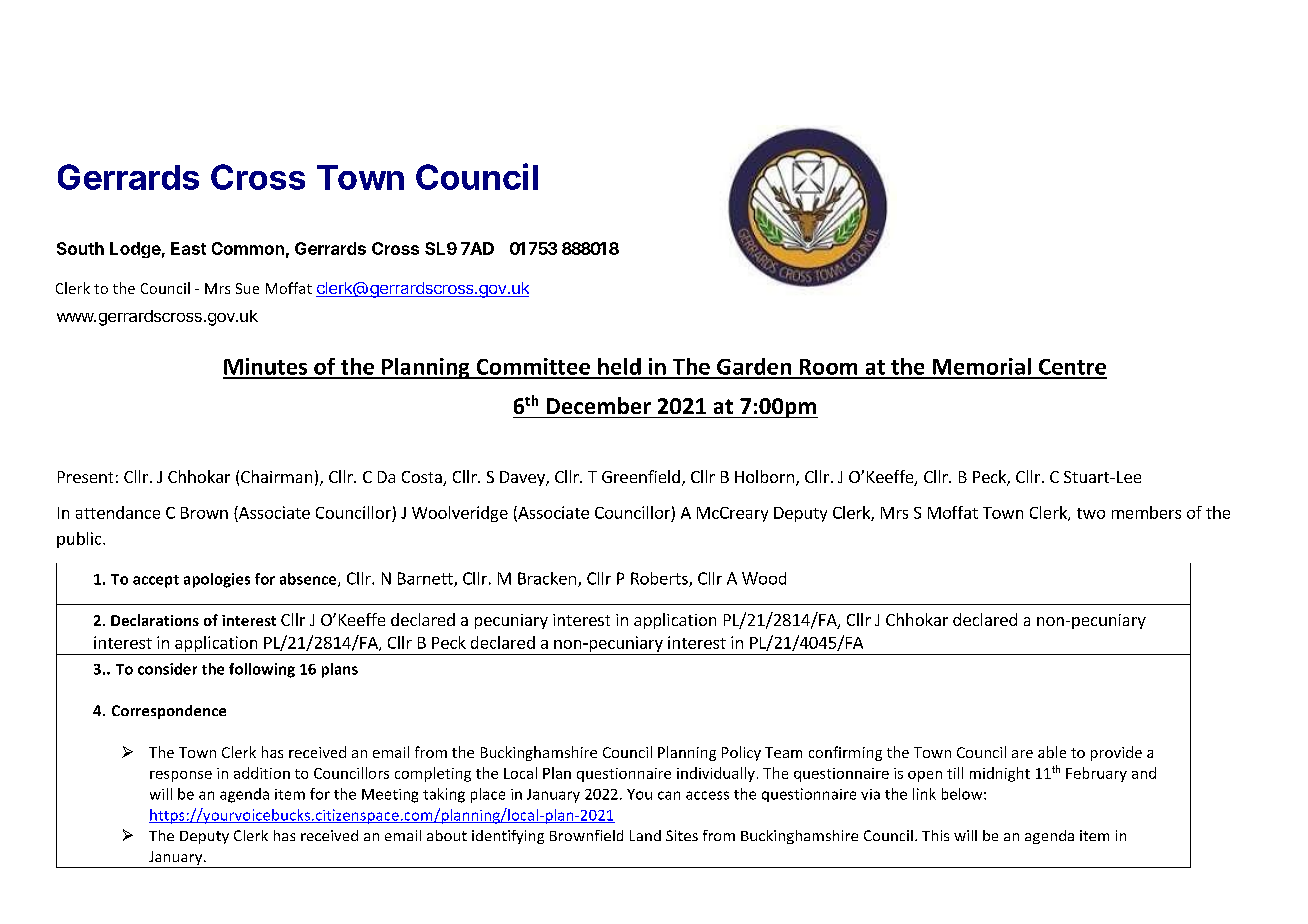 The width and height of the document is (1308, 924). I want to click on Land, so click(645, 835).
